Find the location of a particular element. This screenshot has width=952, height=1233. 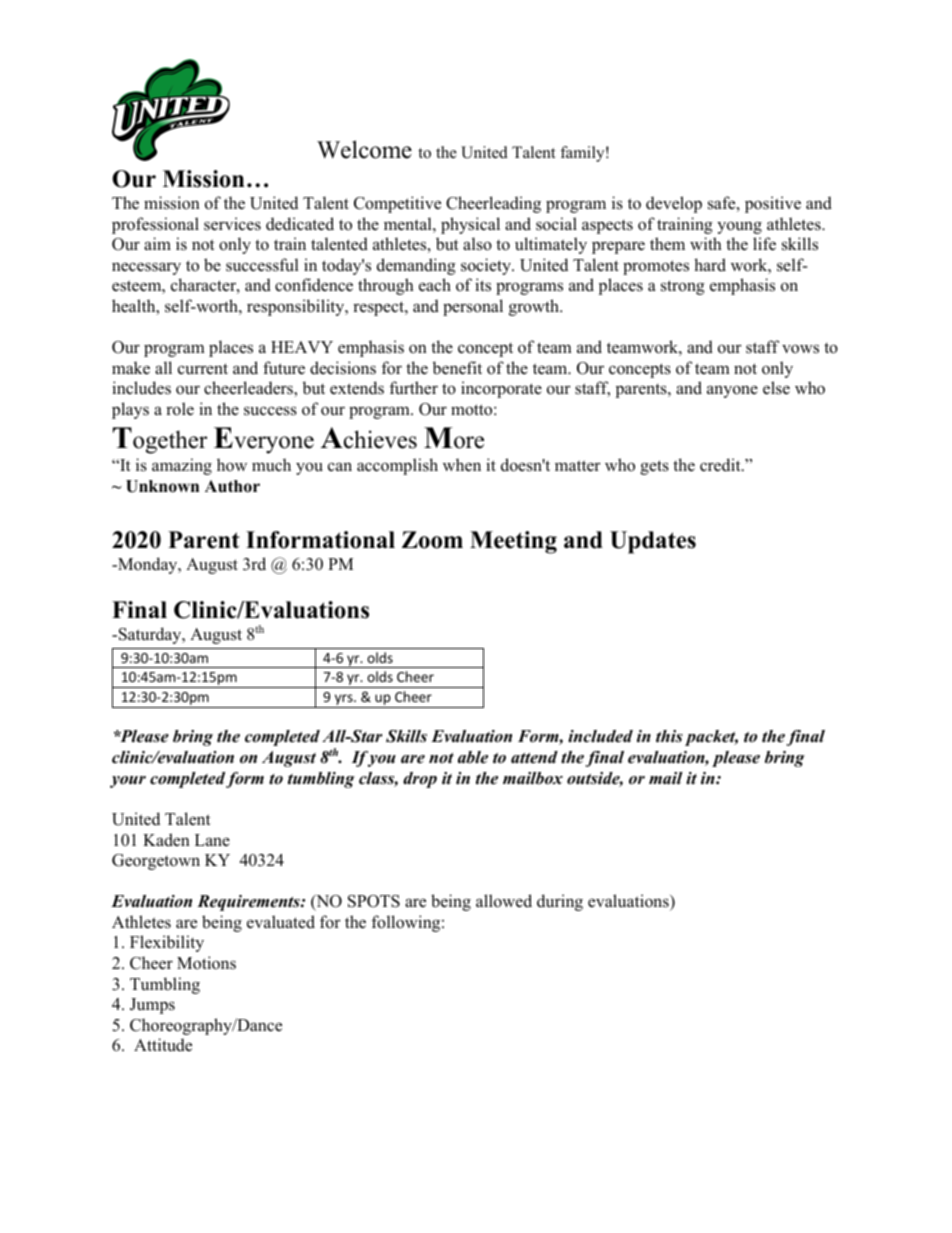

during is located at coordinates (560, 902).
